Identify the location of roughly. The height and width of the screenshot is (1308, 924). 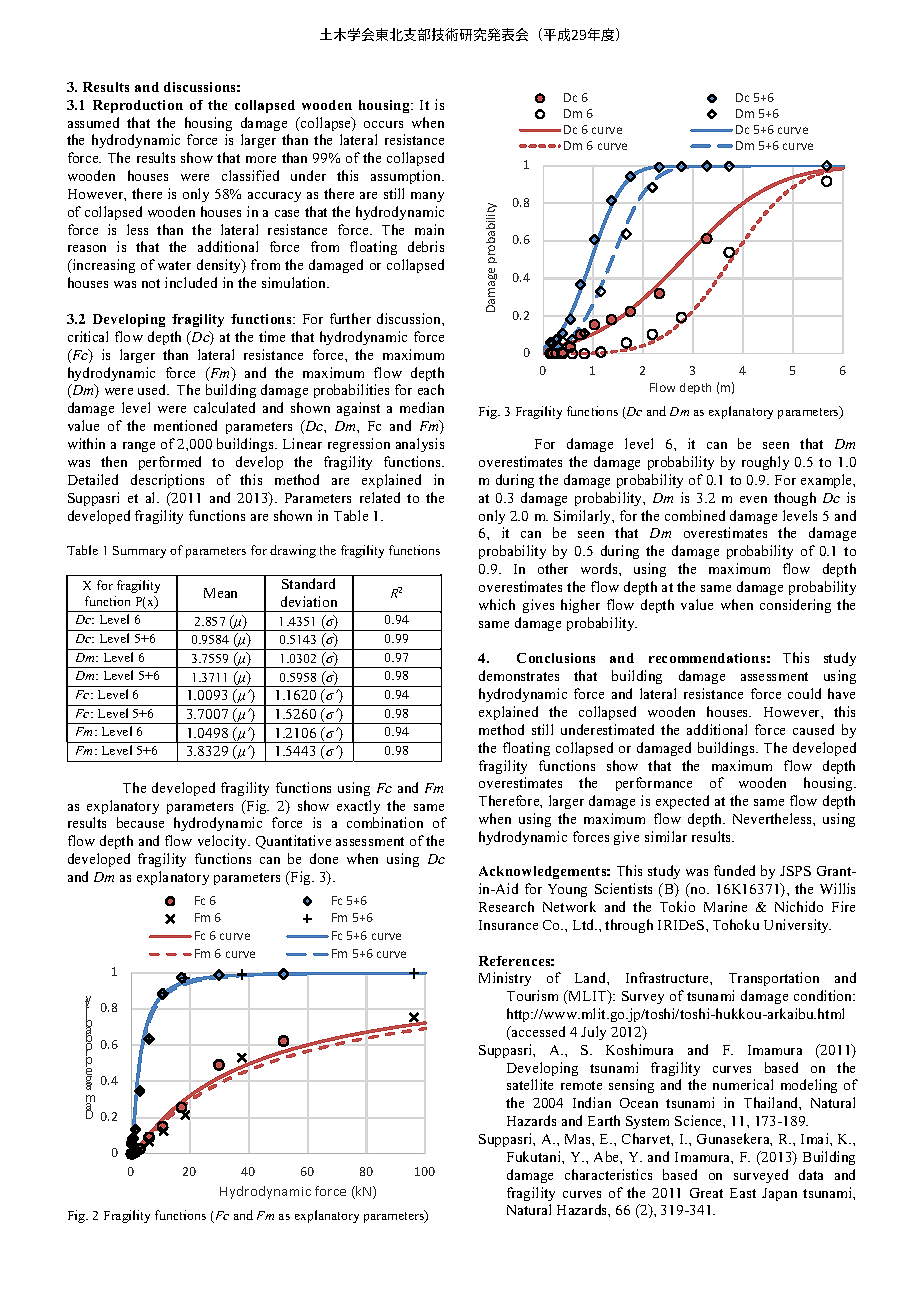
(765, 463).
